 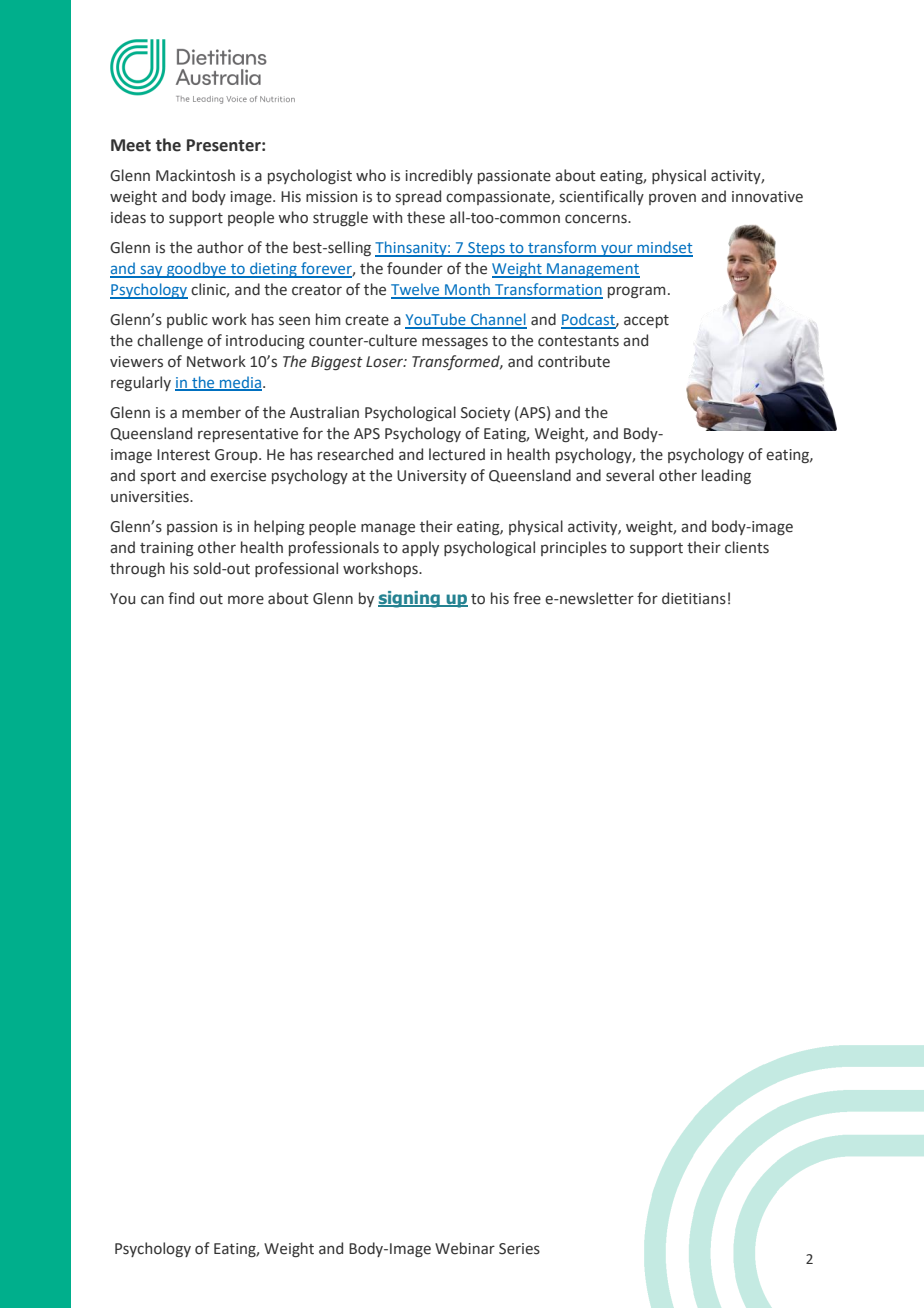 What do you see at coordinates (672, 199) in the screenshot?
I see `proven` at bounding box center [672, 199].
